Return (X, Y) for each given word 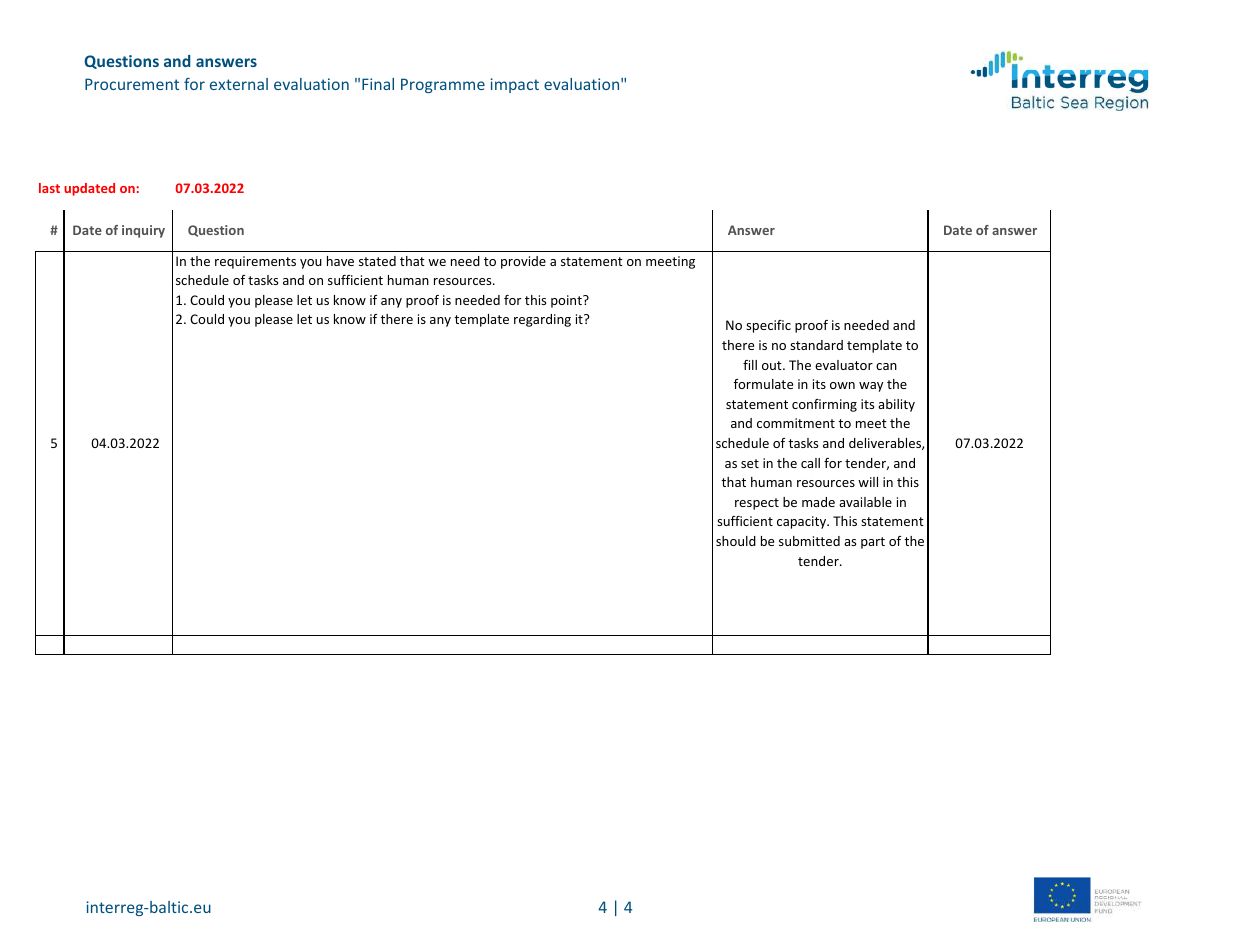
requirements (255, 262)
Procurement (132, 84)
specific (768, 326)
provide (523, 262)
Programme (443, 85)
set (750, 463)
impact (514, 85)
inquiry (143, 231)
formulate (763, 384)
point (567, 301)
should (736, 541)
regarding (542, 320)
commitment (796, 423)
